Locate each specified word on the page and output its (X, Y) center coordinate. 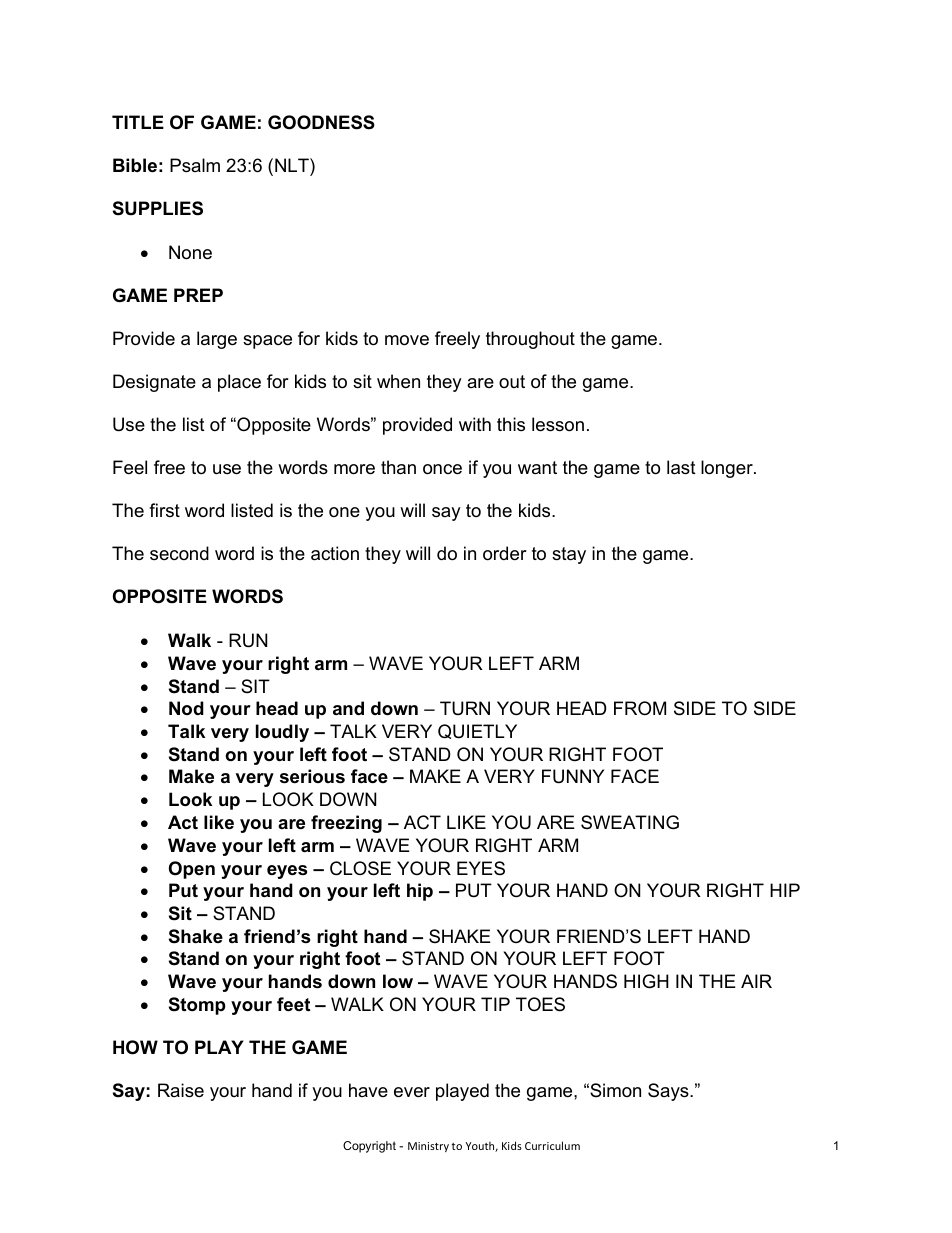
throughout (530, 340)
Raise (181, 1090)
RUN (248, 640)
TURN (465, 708)
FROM (640, 708)
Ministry (428, 1147)
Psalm (195, 165)
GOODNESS (321, 122)
